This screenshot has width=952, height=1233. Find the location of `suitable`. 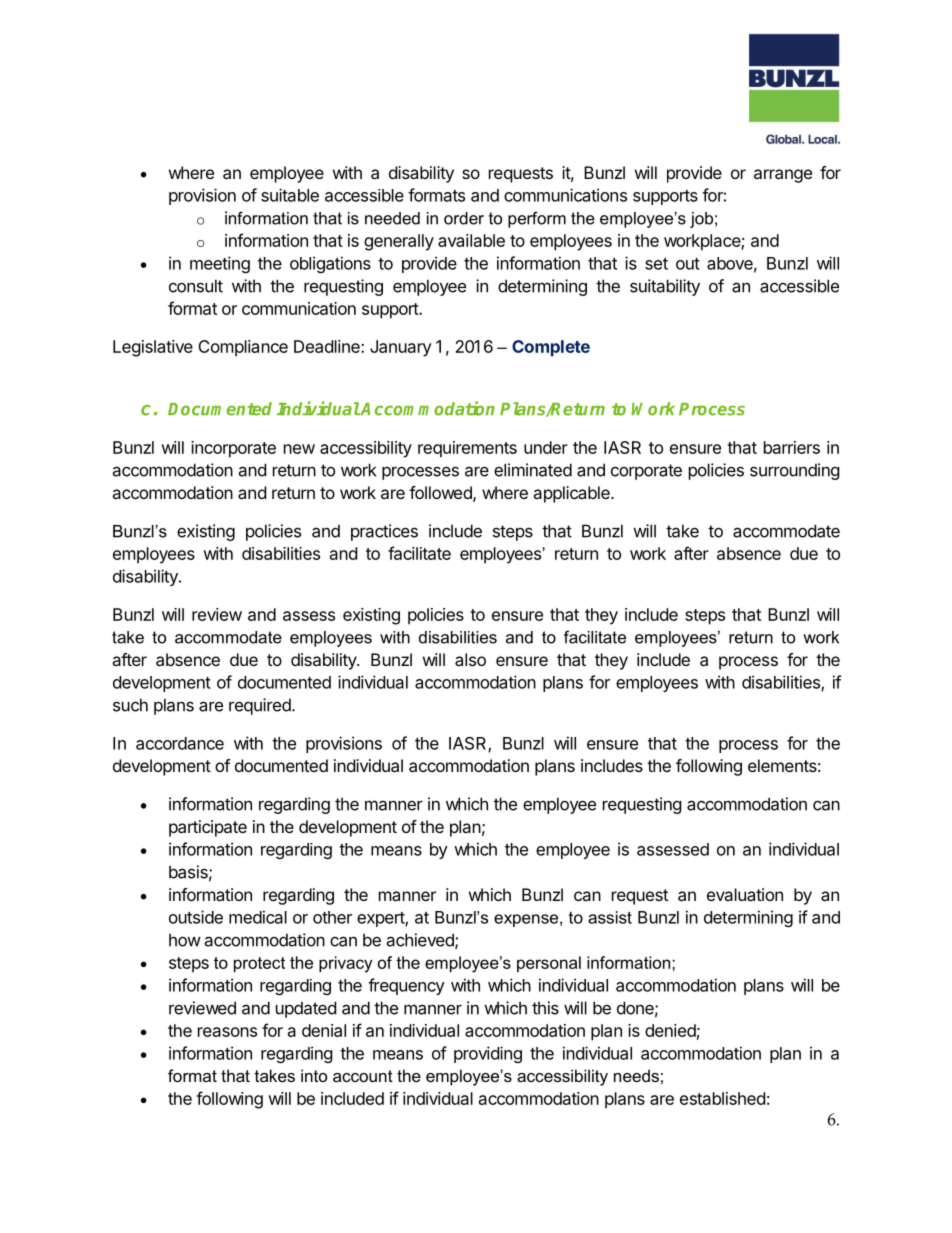

suitable is located at coordinates (290, 195).
